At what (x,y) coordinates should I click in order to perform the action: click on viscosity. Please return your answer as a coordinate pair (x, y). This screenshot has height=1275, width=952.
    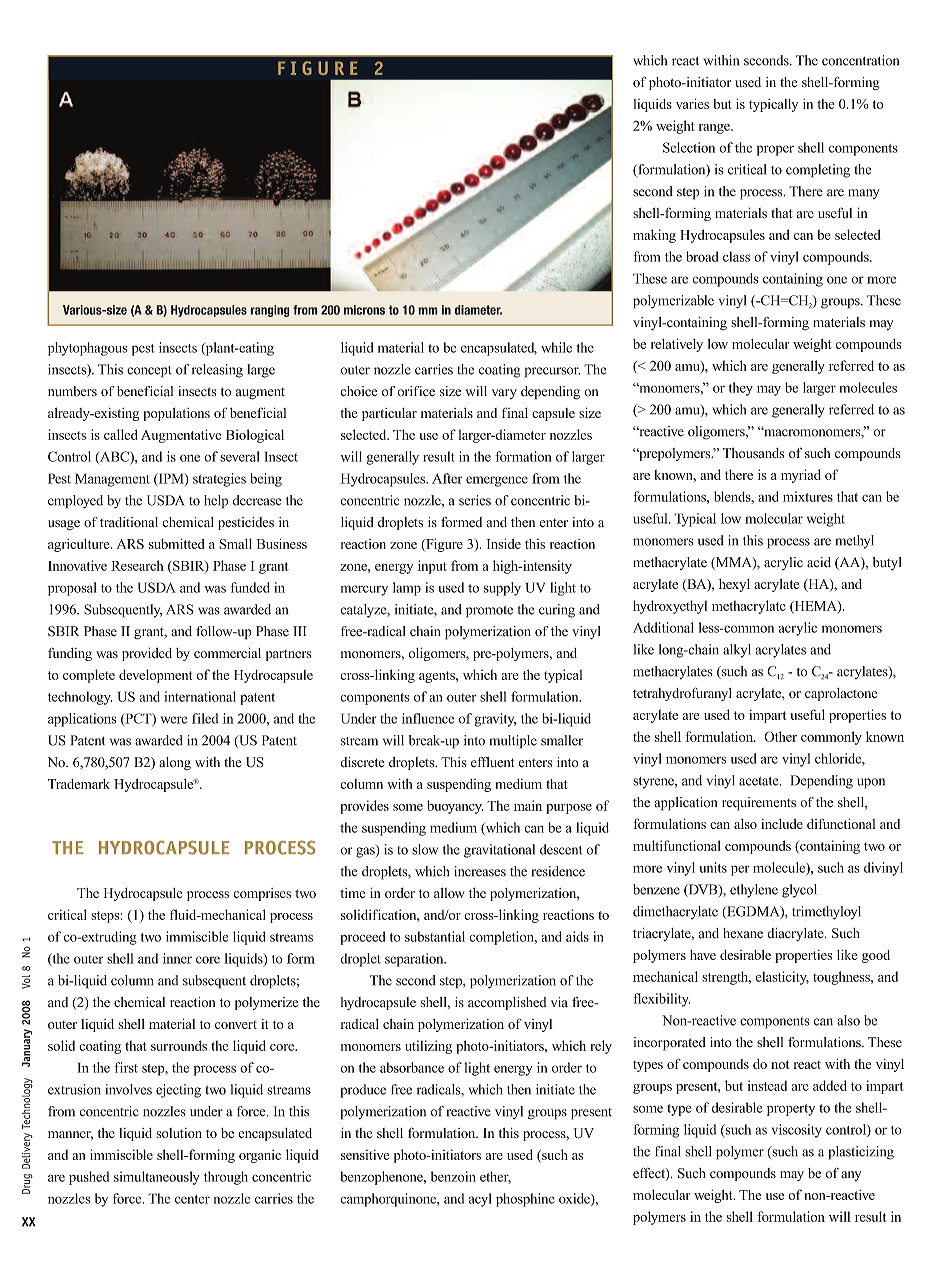
    Looking at the image, I should click on (797, 1131).
